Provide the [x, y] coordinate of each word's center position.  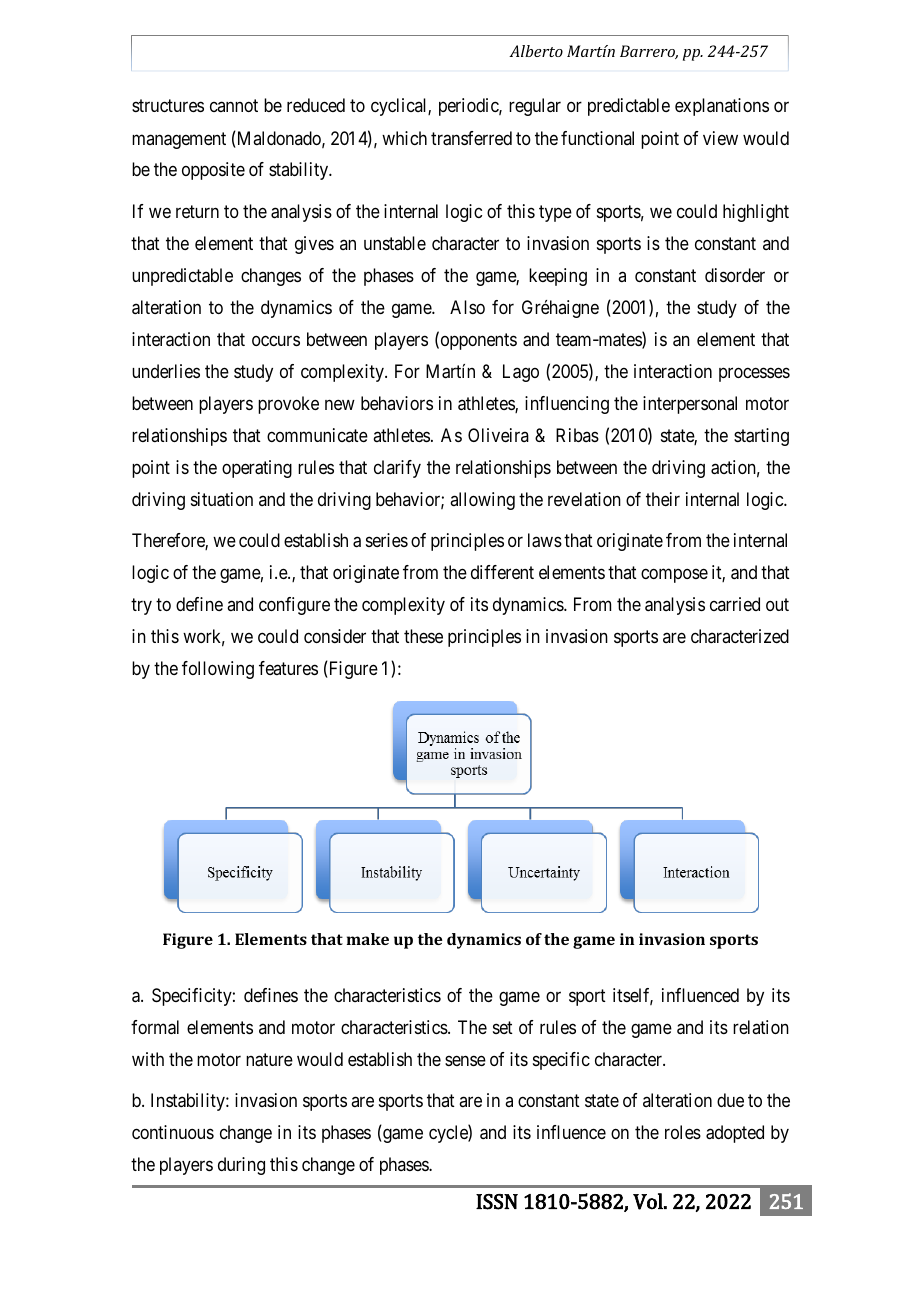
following [218, 670]
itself [633, 996]
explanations [722, 107]
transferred [471, 138]
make [368, 939]
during [241, 1166]
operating [257, 469]
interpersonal [690, 405]
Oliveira [498, 435]
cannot [234, 106]
